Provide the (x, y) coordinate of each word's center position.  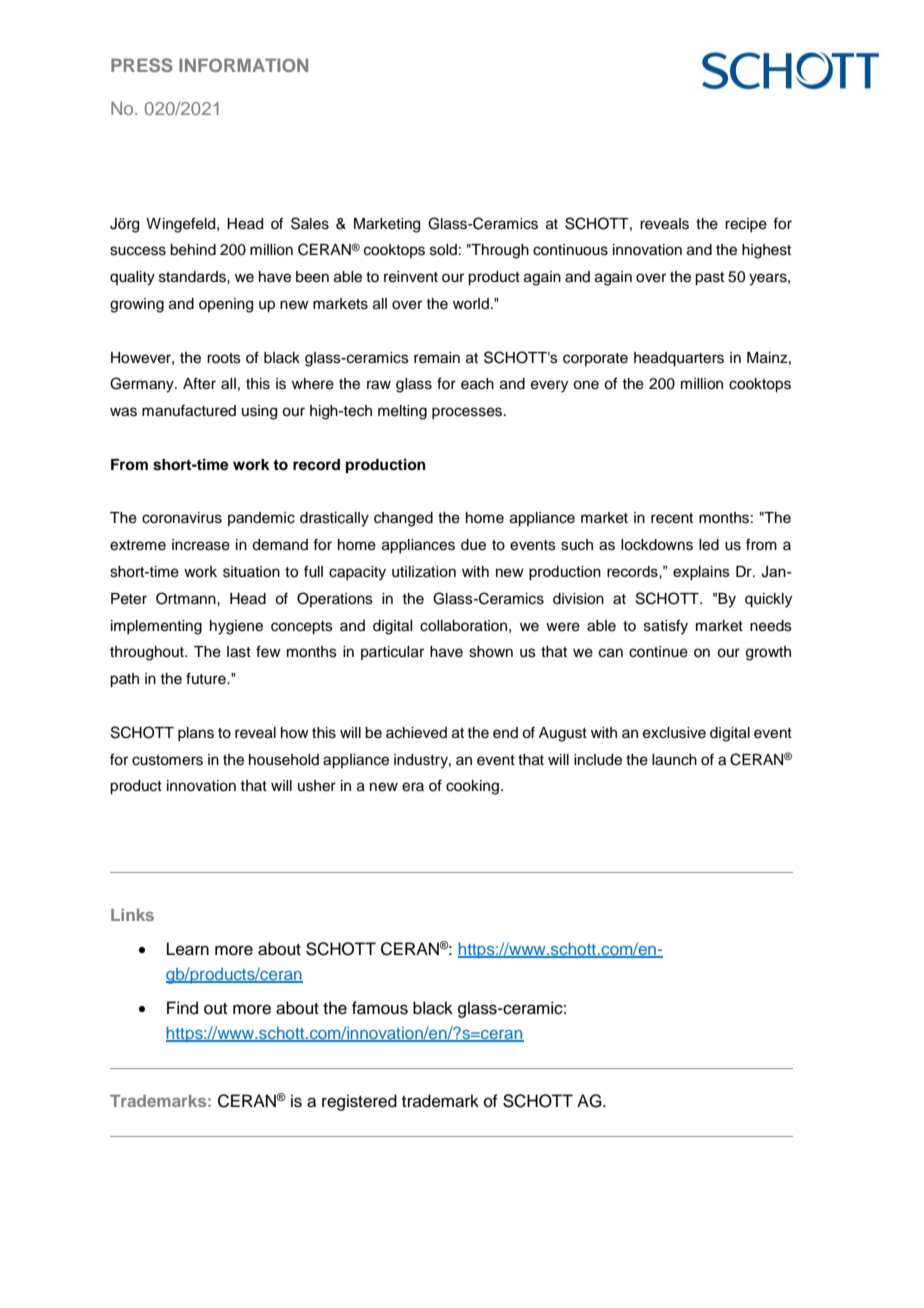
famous (380, 1008)
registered (359, 1102)
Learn (188, 949)
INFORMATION (243, 65)
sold (443, 250)
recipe (746, 225)
